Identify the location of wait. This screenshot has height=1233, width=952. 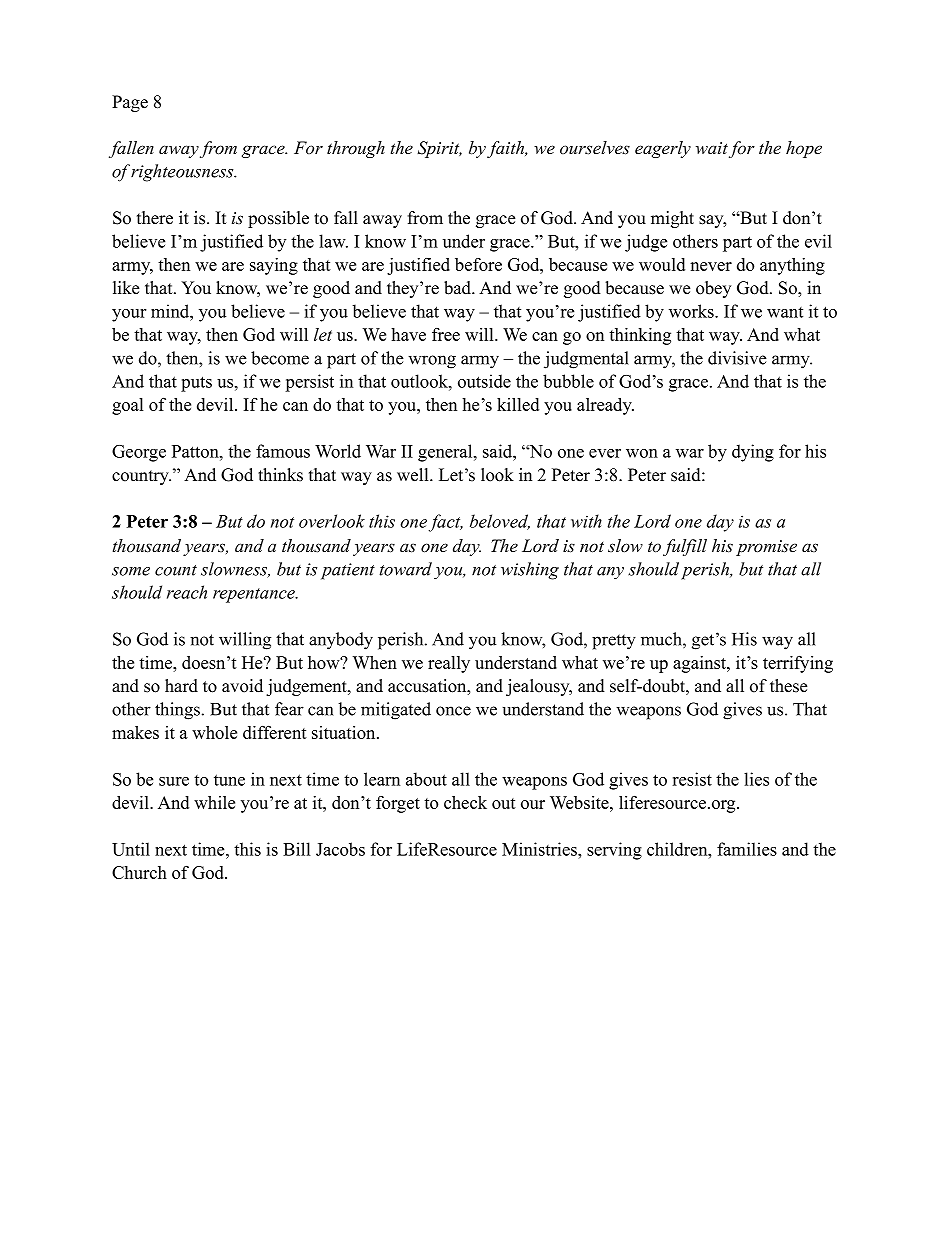
(712, 148).
